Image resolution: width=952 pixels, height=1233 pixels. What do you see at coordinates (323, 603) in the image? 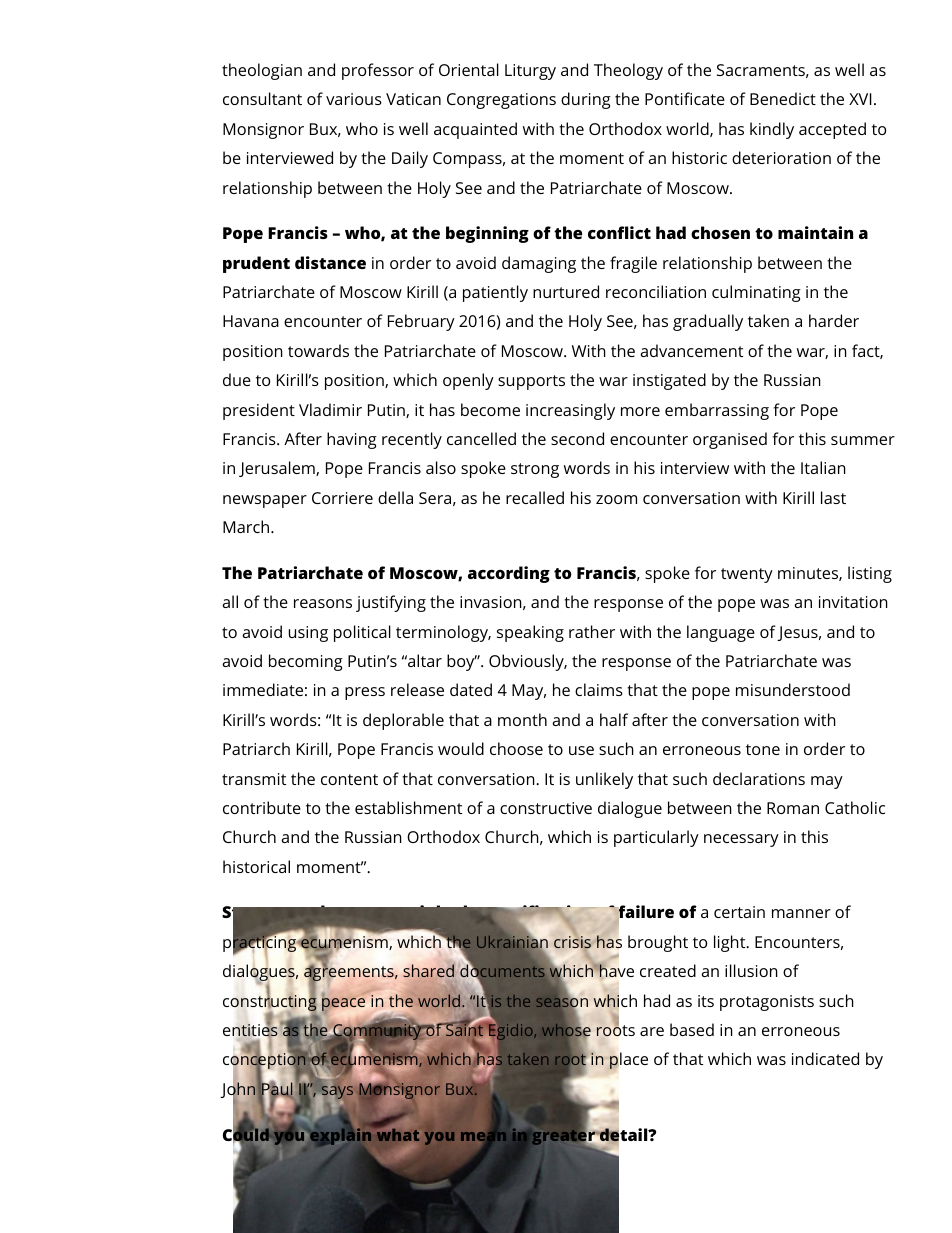
I see `reasons` at bounding box center [323, 603].
